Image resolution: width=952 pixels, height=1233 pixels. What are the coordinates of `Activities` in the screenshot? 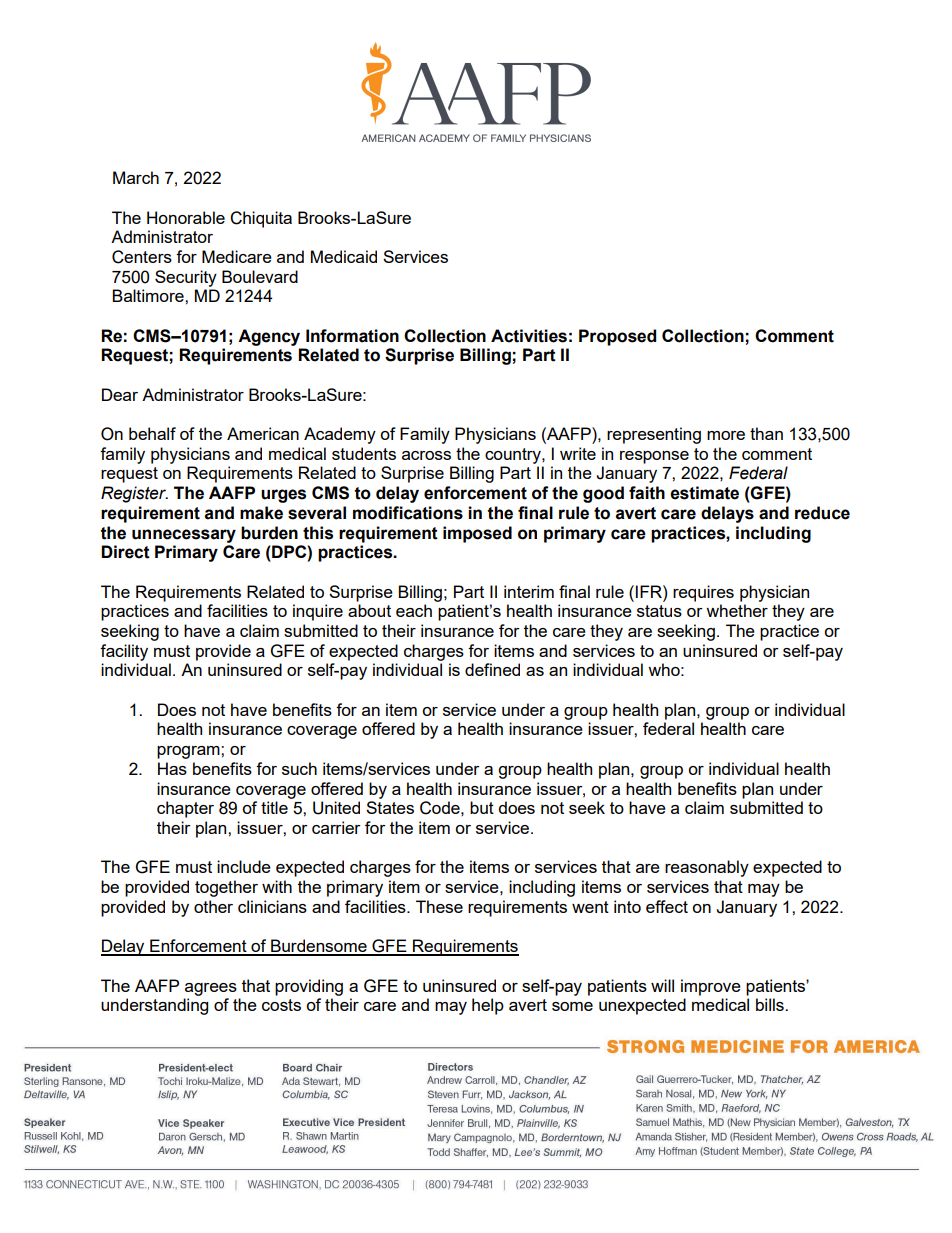 It's located at (529, 336).
